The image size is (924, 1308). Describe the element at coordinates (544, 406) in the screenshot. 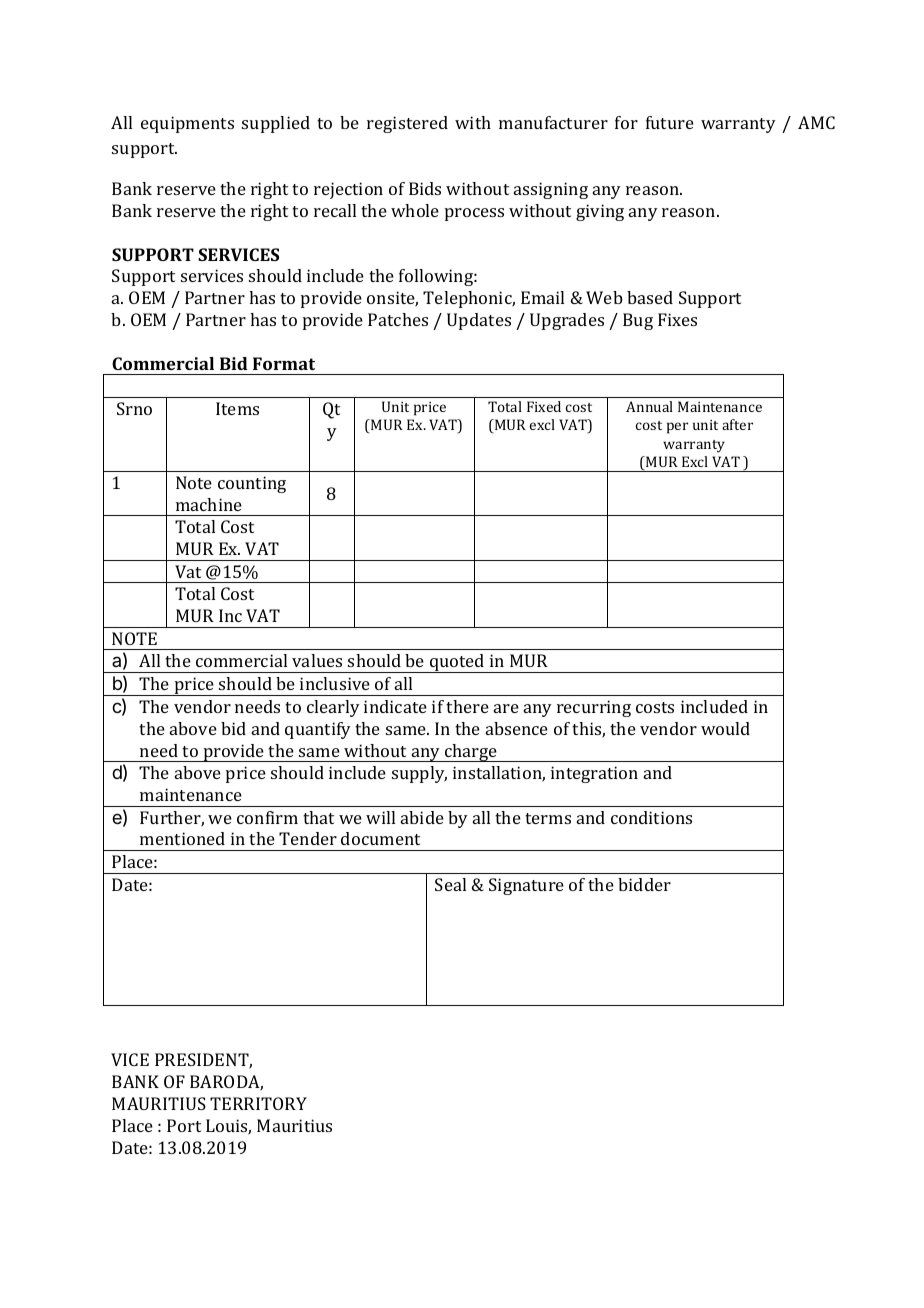

I see `Fixed` at that location.
